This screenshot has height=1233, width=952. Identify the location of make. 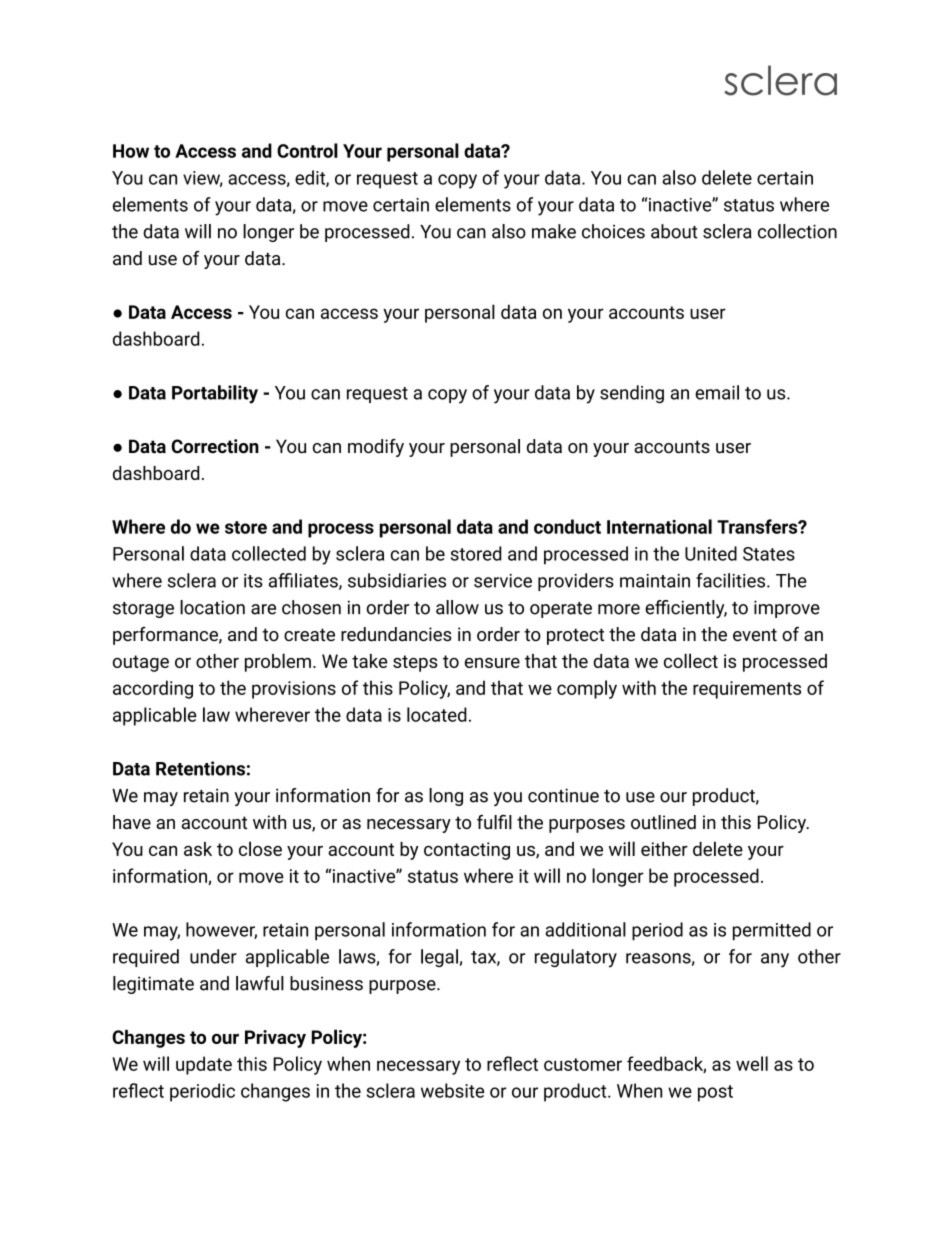
(554, 231).
